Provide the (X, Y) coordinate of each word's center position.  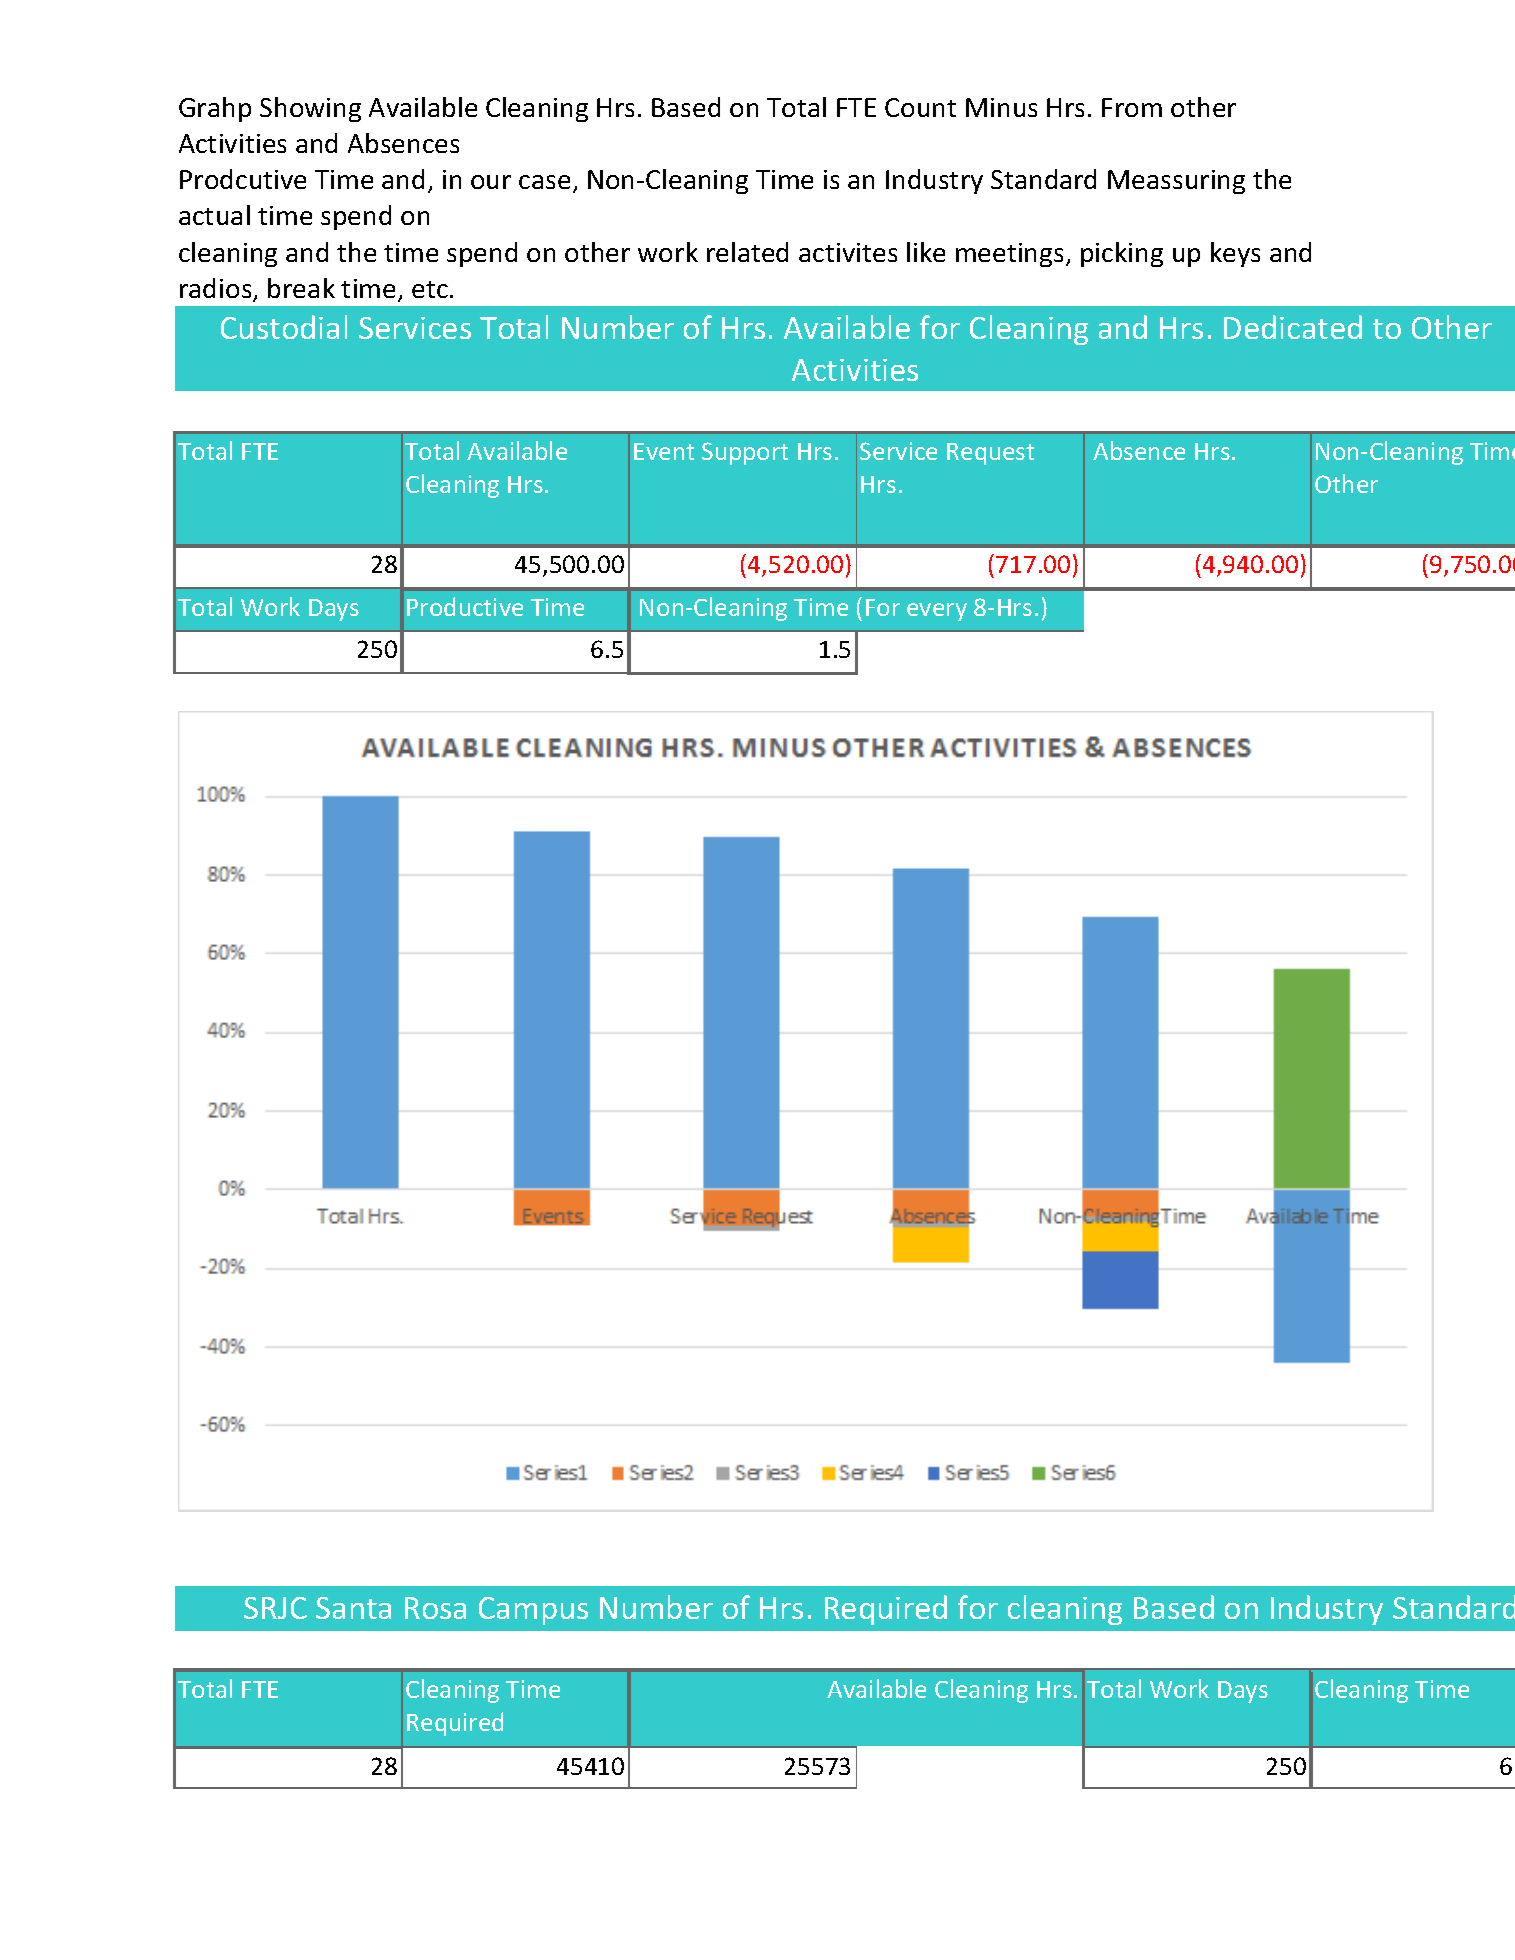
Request (990, 454)
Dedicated (1293, 327)
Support (745, 453)
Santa (353, 1608)
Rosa (435, 1608)
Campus (533, 1611)
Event (664, 451)
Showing (310, 109)
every (937, 612)
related (747, 252)
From (1132, 107)
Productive (465, 606)
